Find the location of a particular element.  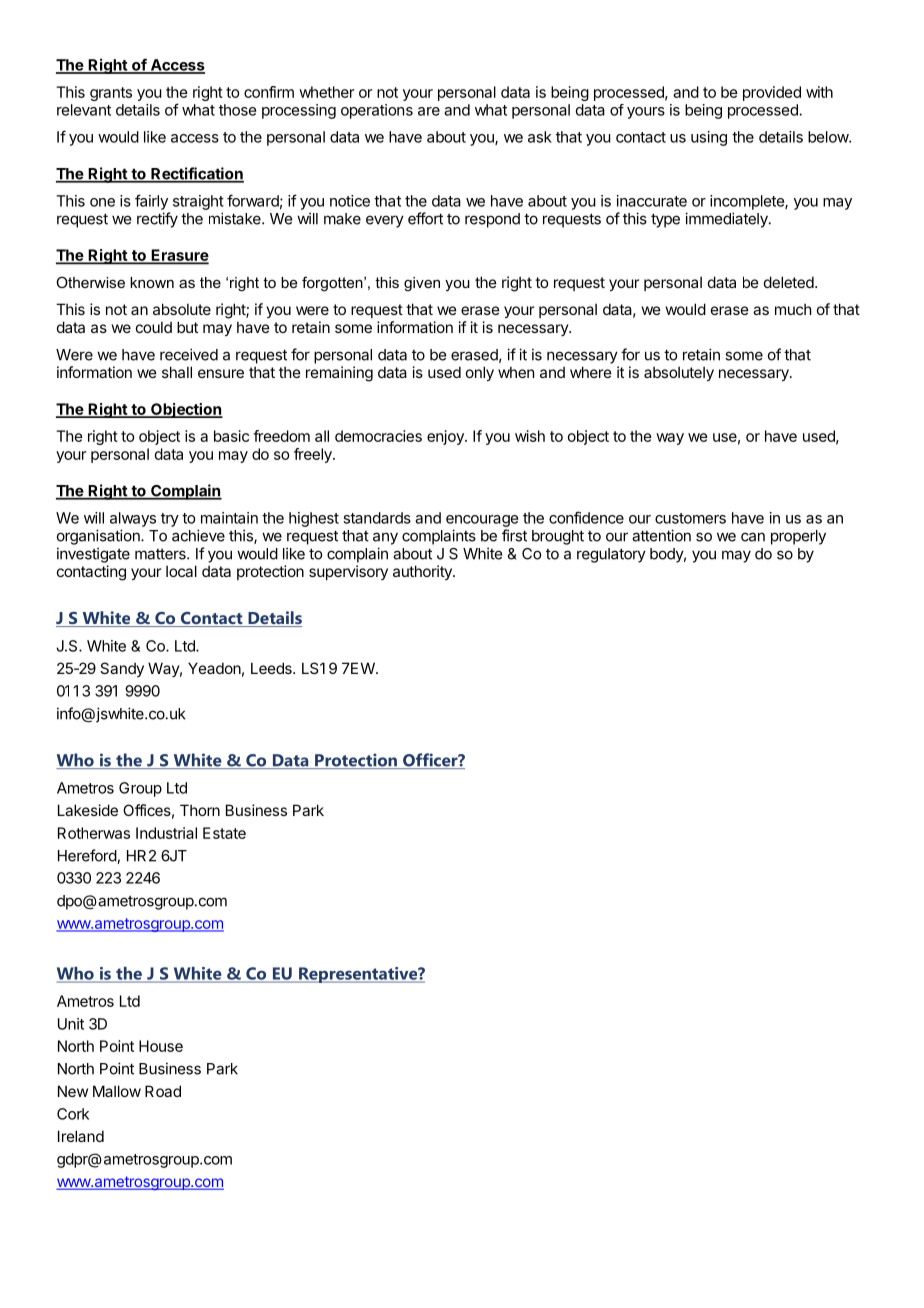

Leeds is located at coordinates (272, 668).
